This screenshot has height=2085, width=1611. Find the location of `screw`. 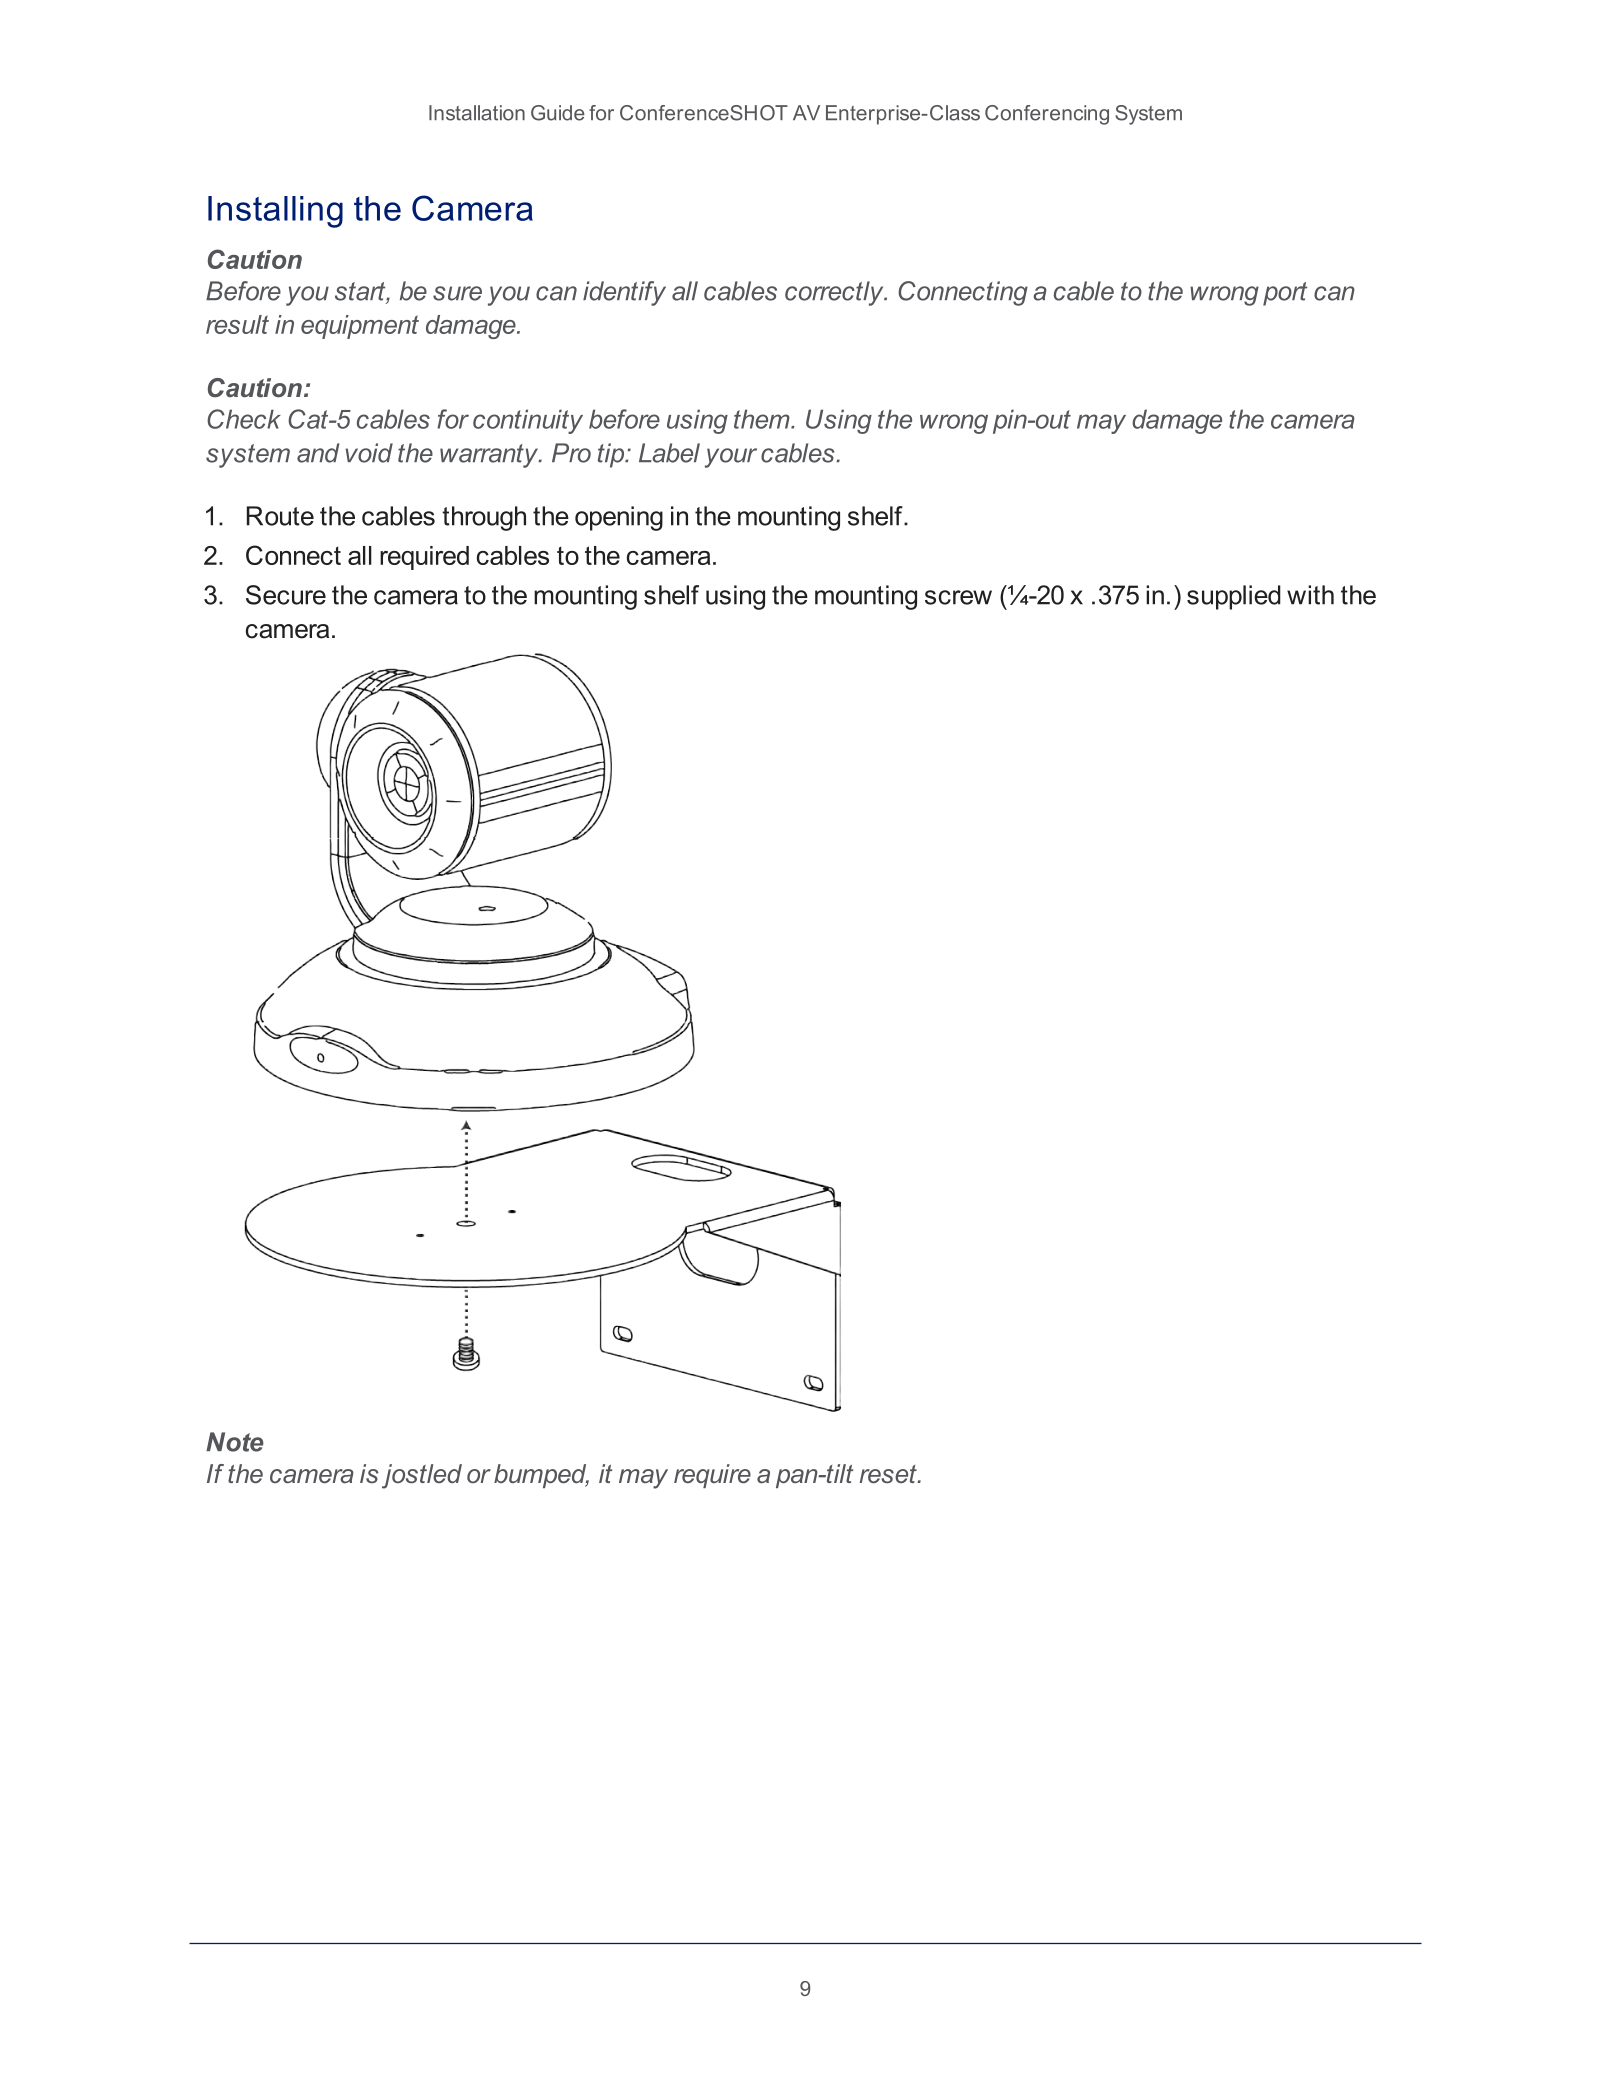

screw is located at coordinates (958, 597).
